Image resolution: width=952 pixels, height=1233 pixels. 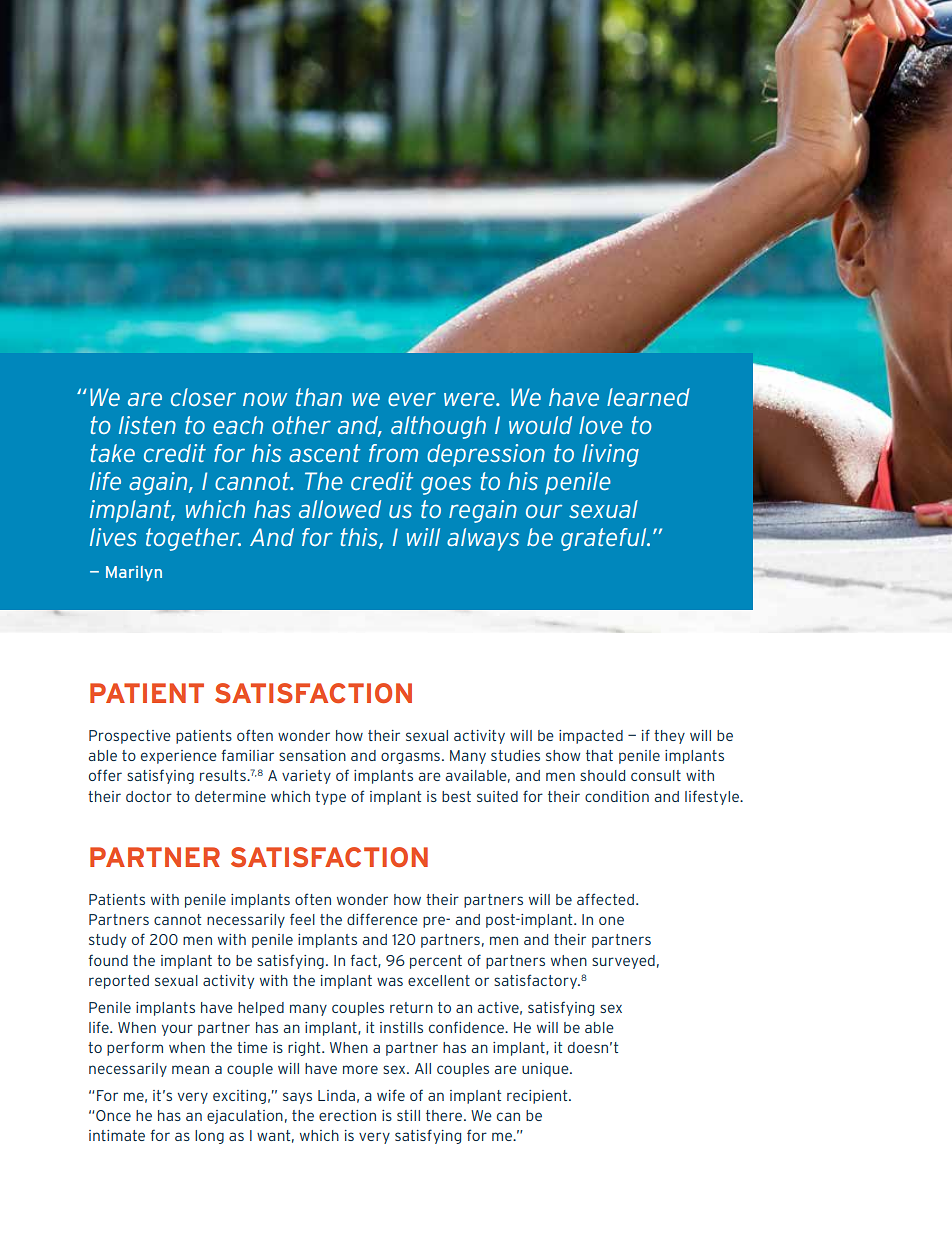 What do you see at coordinates (601, 425) in the document?
I see `love` at bounding box center [601, 425].
